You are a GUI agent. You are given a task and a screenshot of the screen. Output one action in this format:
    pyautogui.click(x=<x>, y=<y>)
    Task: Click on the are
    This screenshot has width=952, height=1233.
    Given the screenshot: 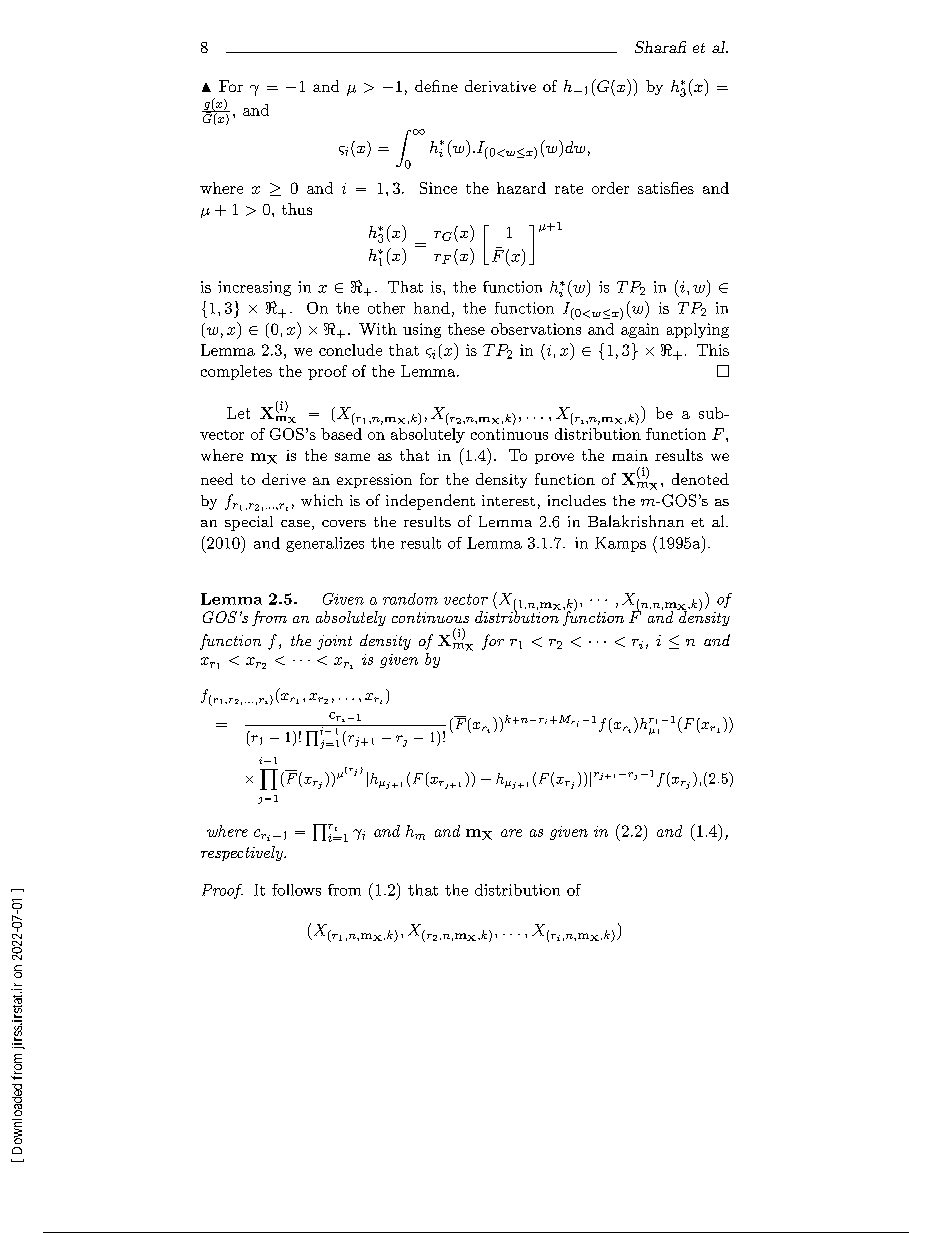 What is the action you would take?
    pyautogui.click(x=511, y=833)
